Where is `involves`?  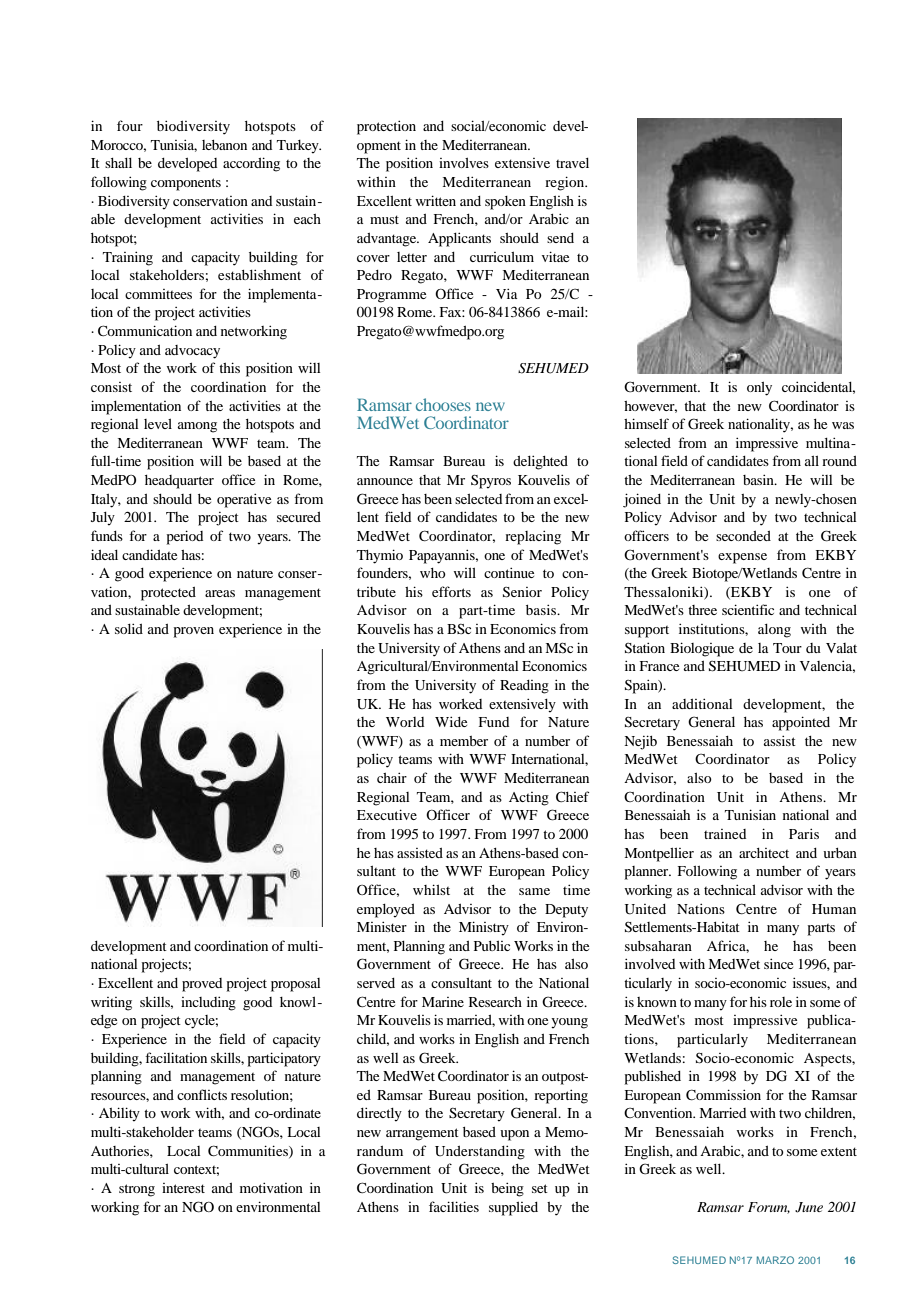
involves is located at coordinates (464, 163).
